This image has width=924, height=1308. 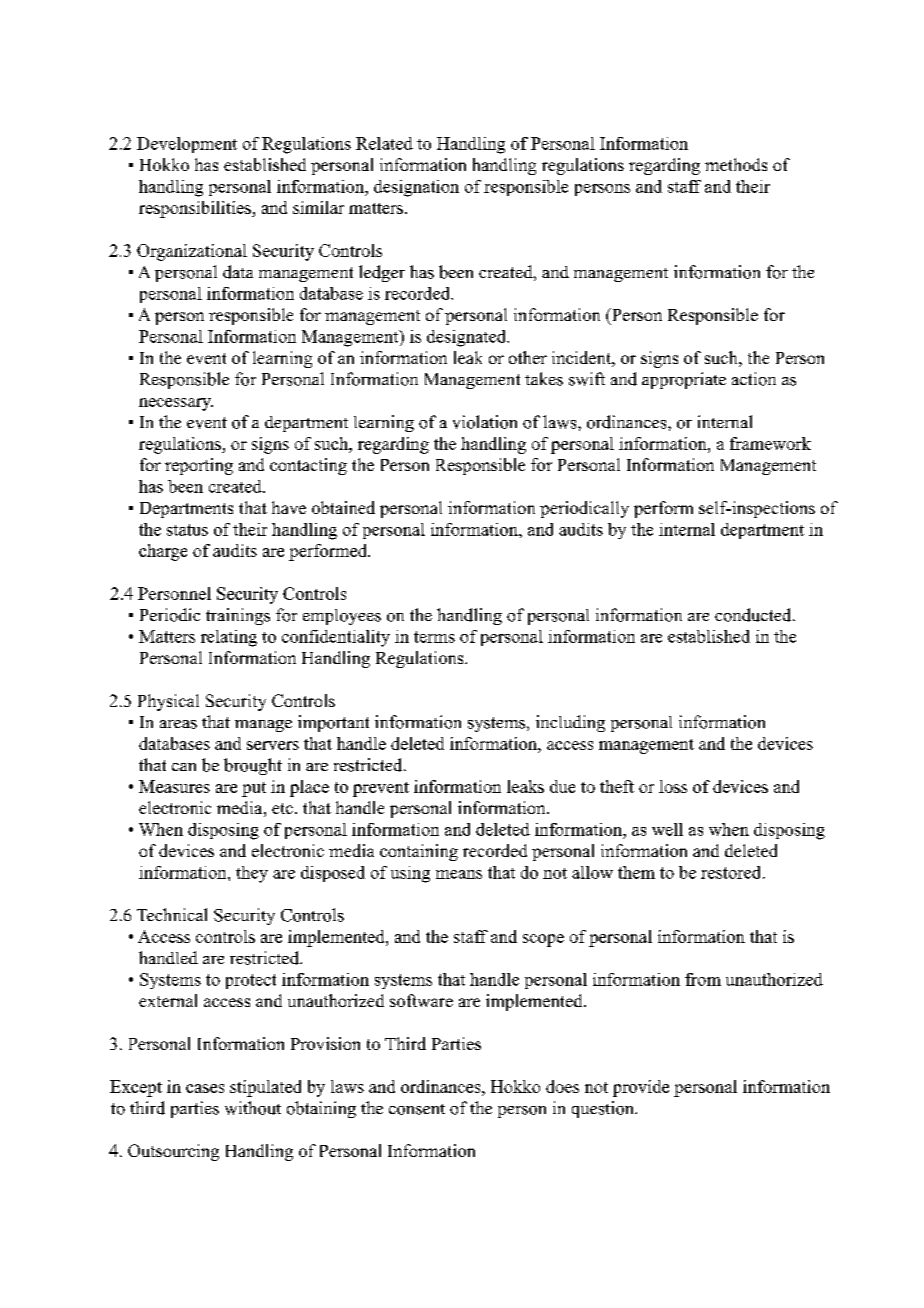 I want to click on consent, so click(x=417, y=1109).
